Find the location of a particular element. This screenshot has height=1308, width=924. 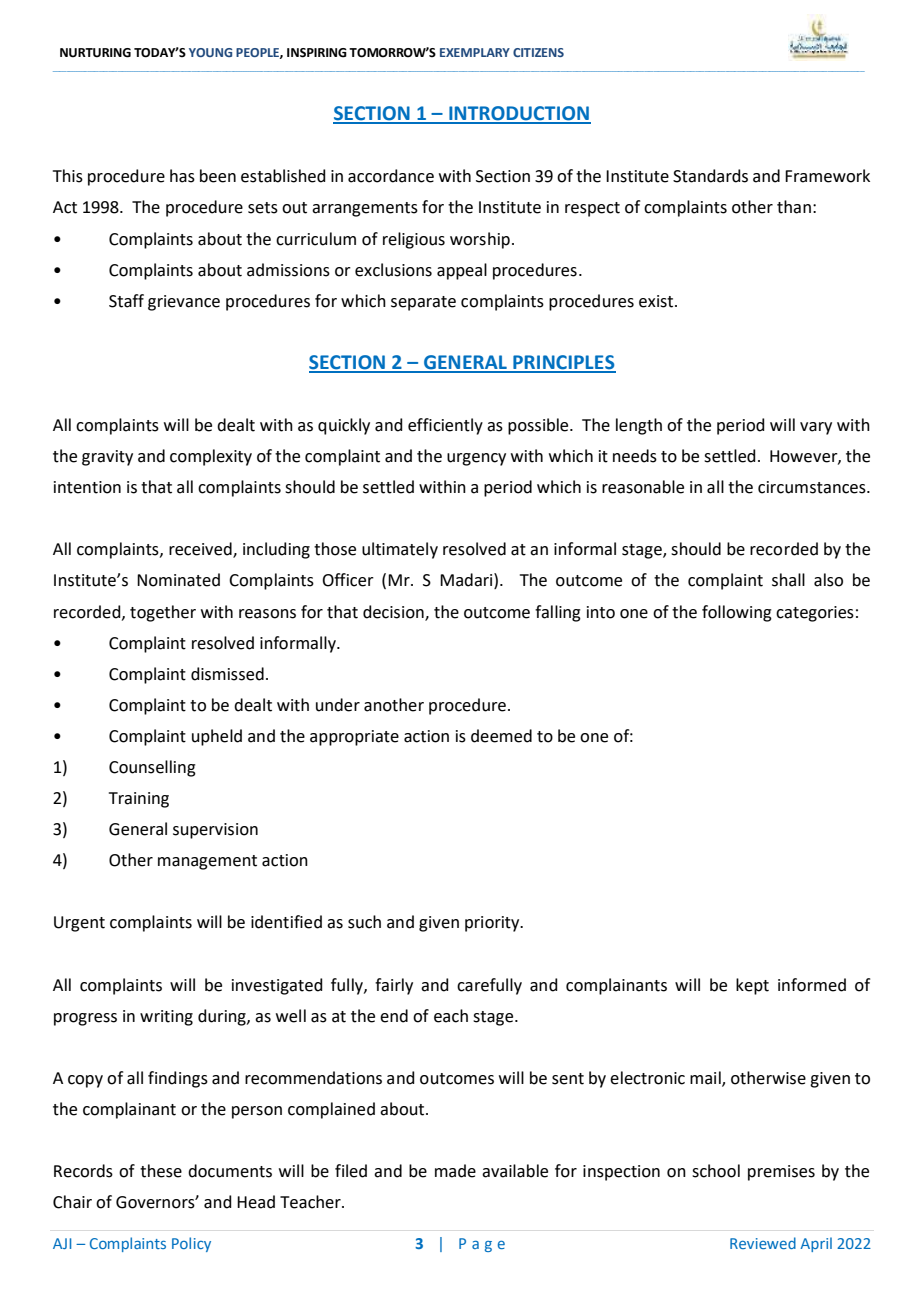

grievance is located at coordinates (184, 303).
